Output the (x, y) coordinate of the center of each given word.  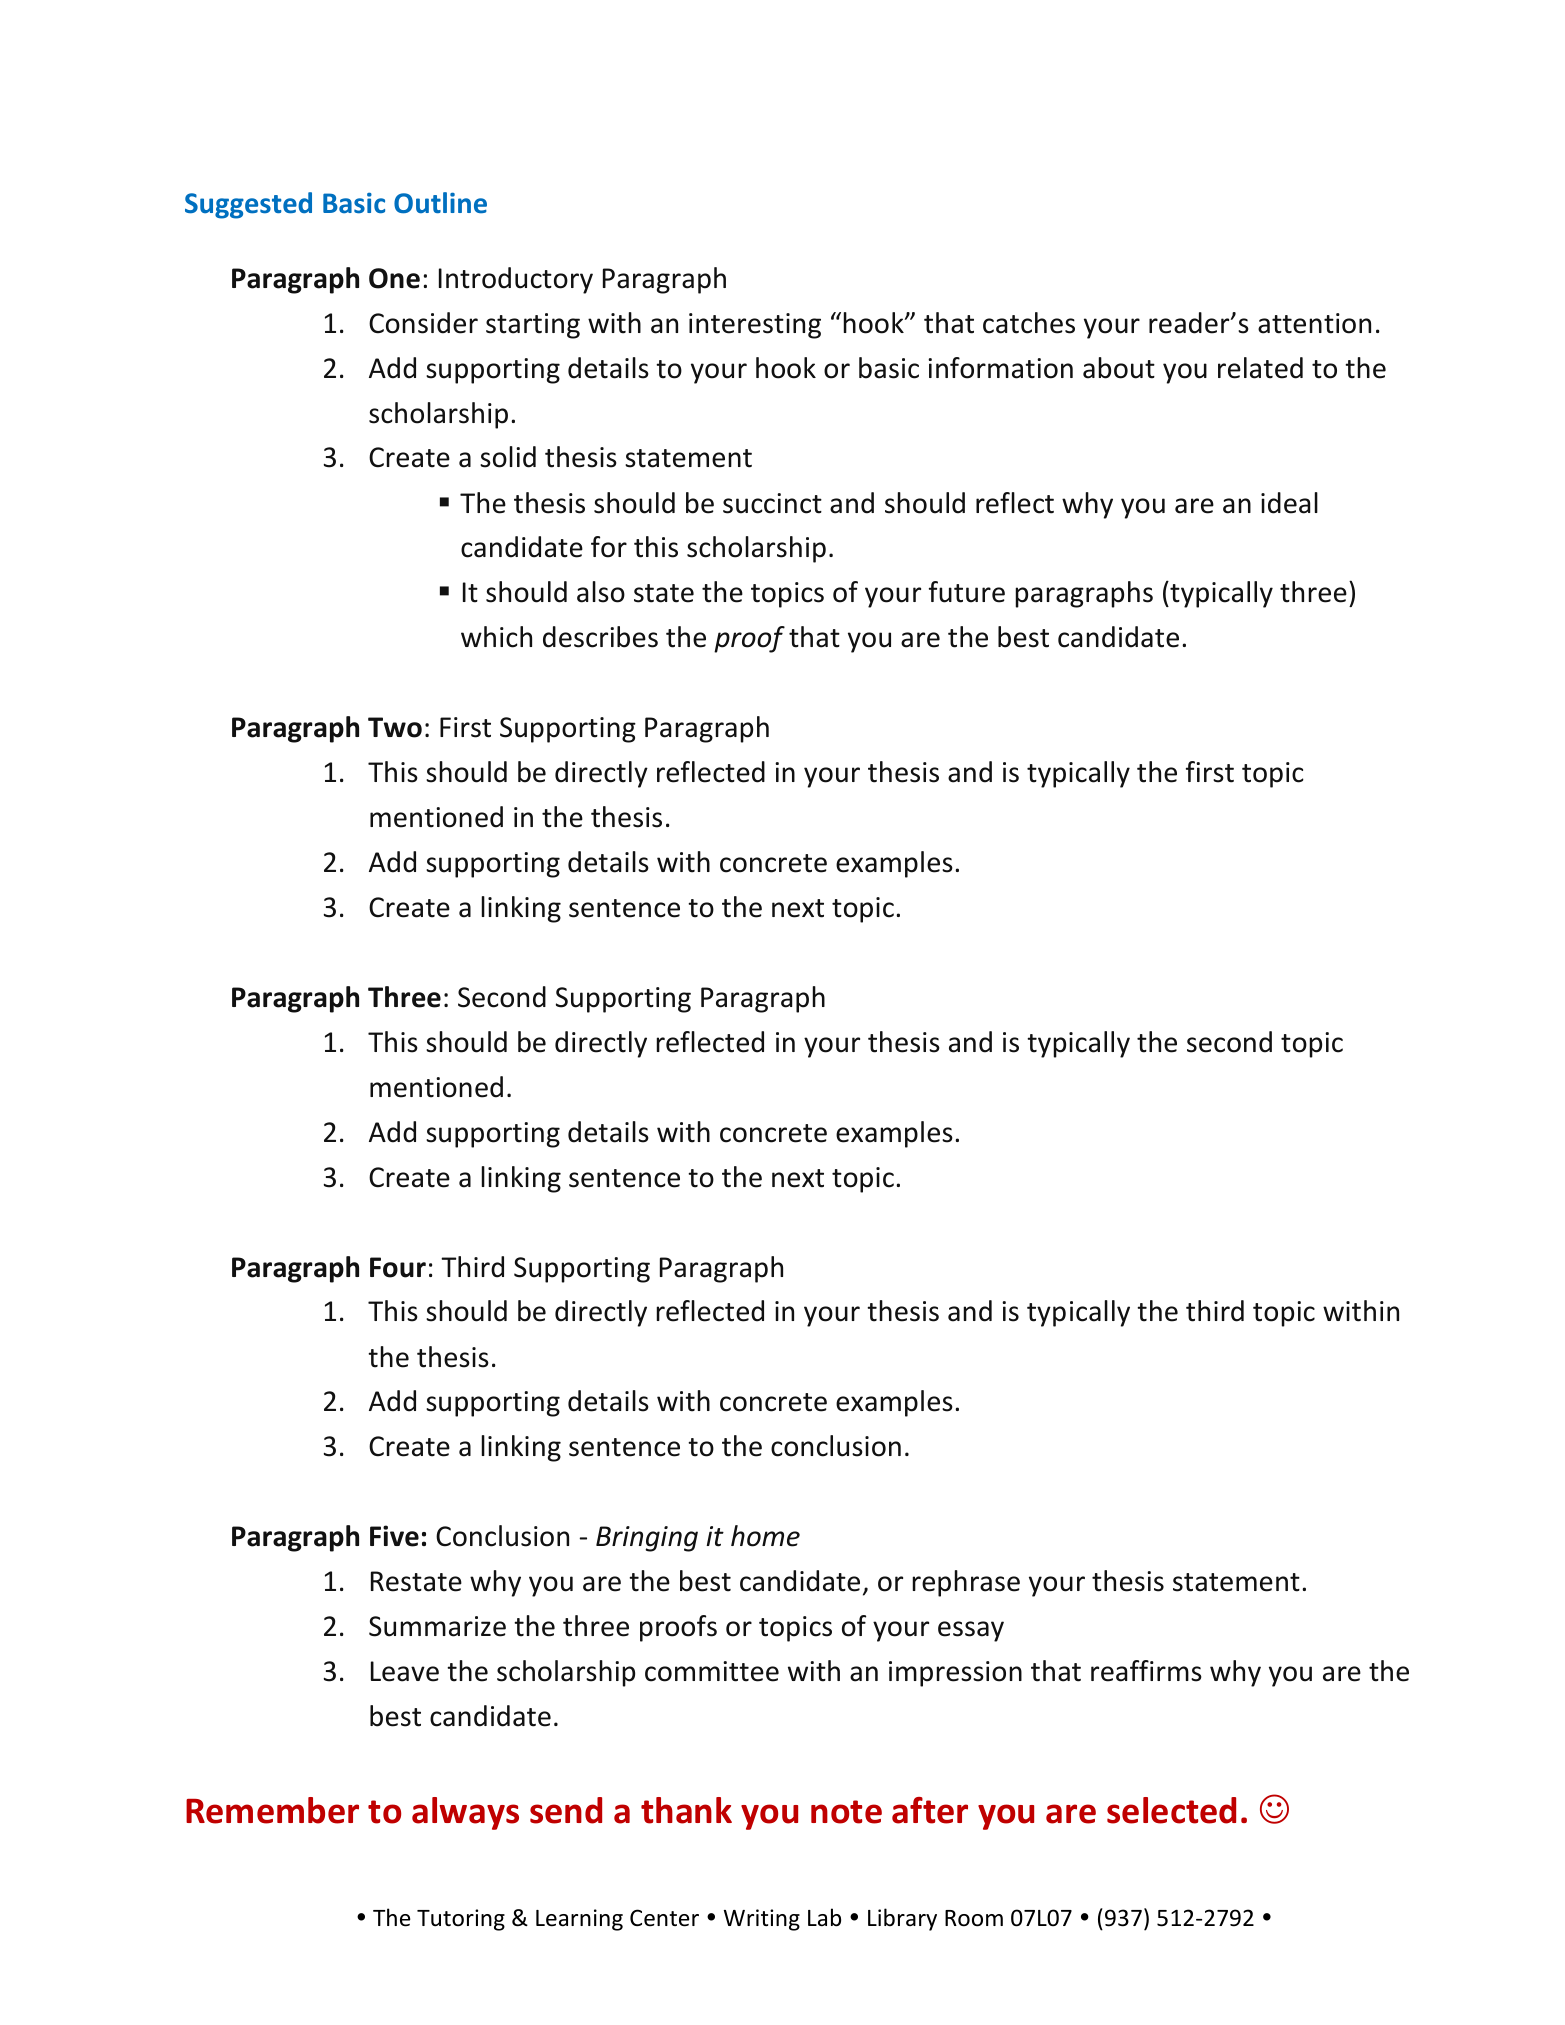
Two (395, 727)
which (496, 637)
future (967, 592)
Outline (440, 203)
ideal (1289, 503)
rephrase (966, 1583)
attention (1314, 323)
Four (398, 1267)
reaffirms (1146, 1671)
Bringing (647, 1539)
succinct (772, 503)
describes (600, 637)
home (765, 1536)
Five (394, 1536)
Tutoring (461, 1920)
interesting (755, 326)
